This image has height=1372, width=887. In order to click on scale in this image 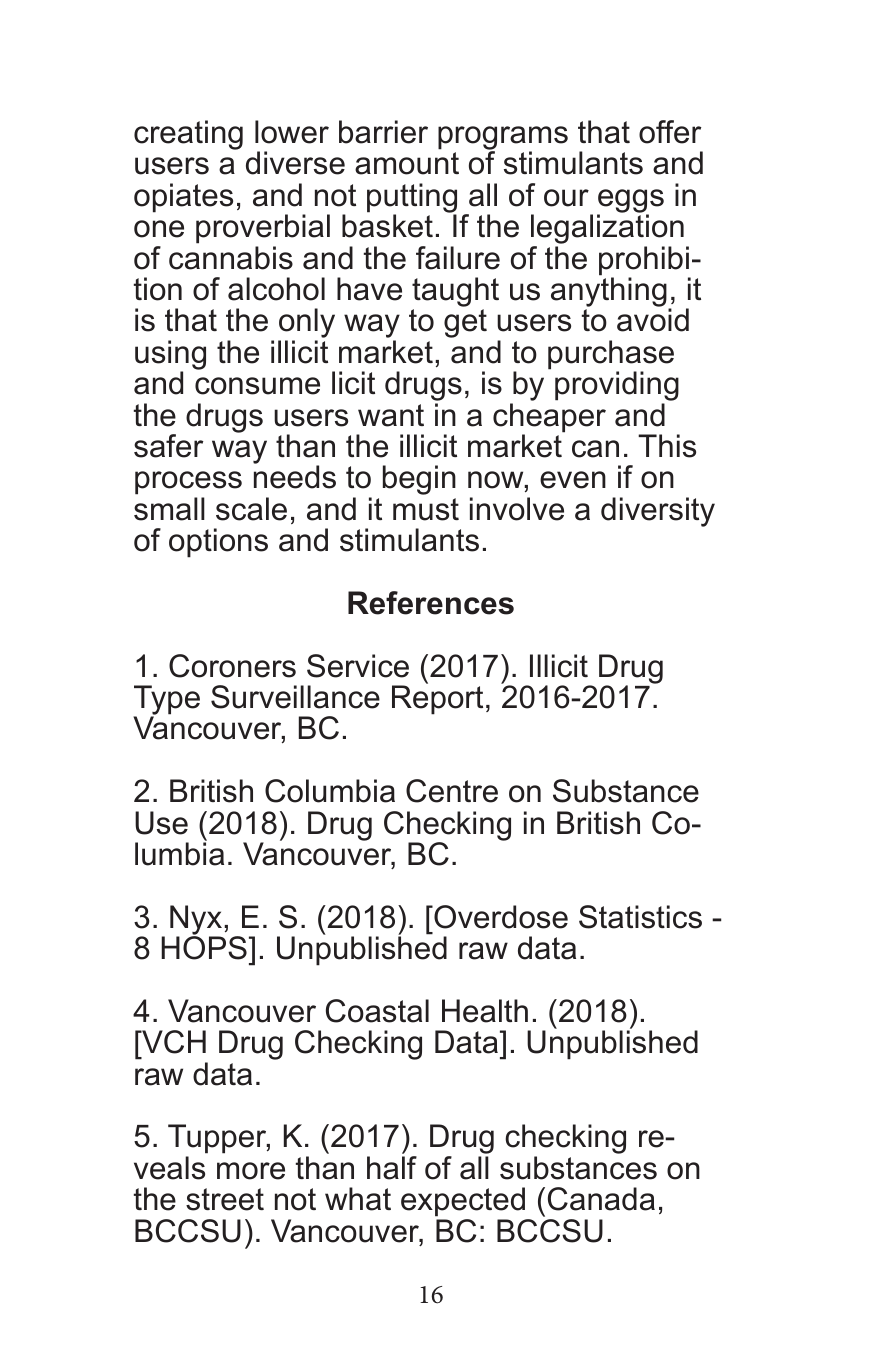, I will do `click(251, 509)`.
